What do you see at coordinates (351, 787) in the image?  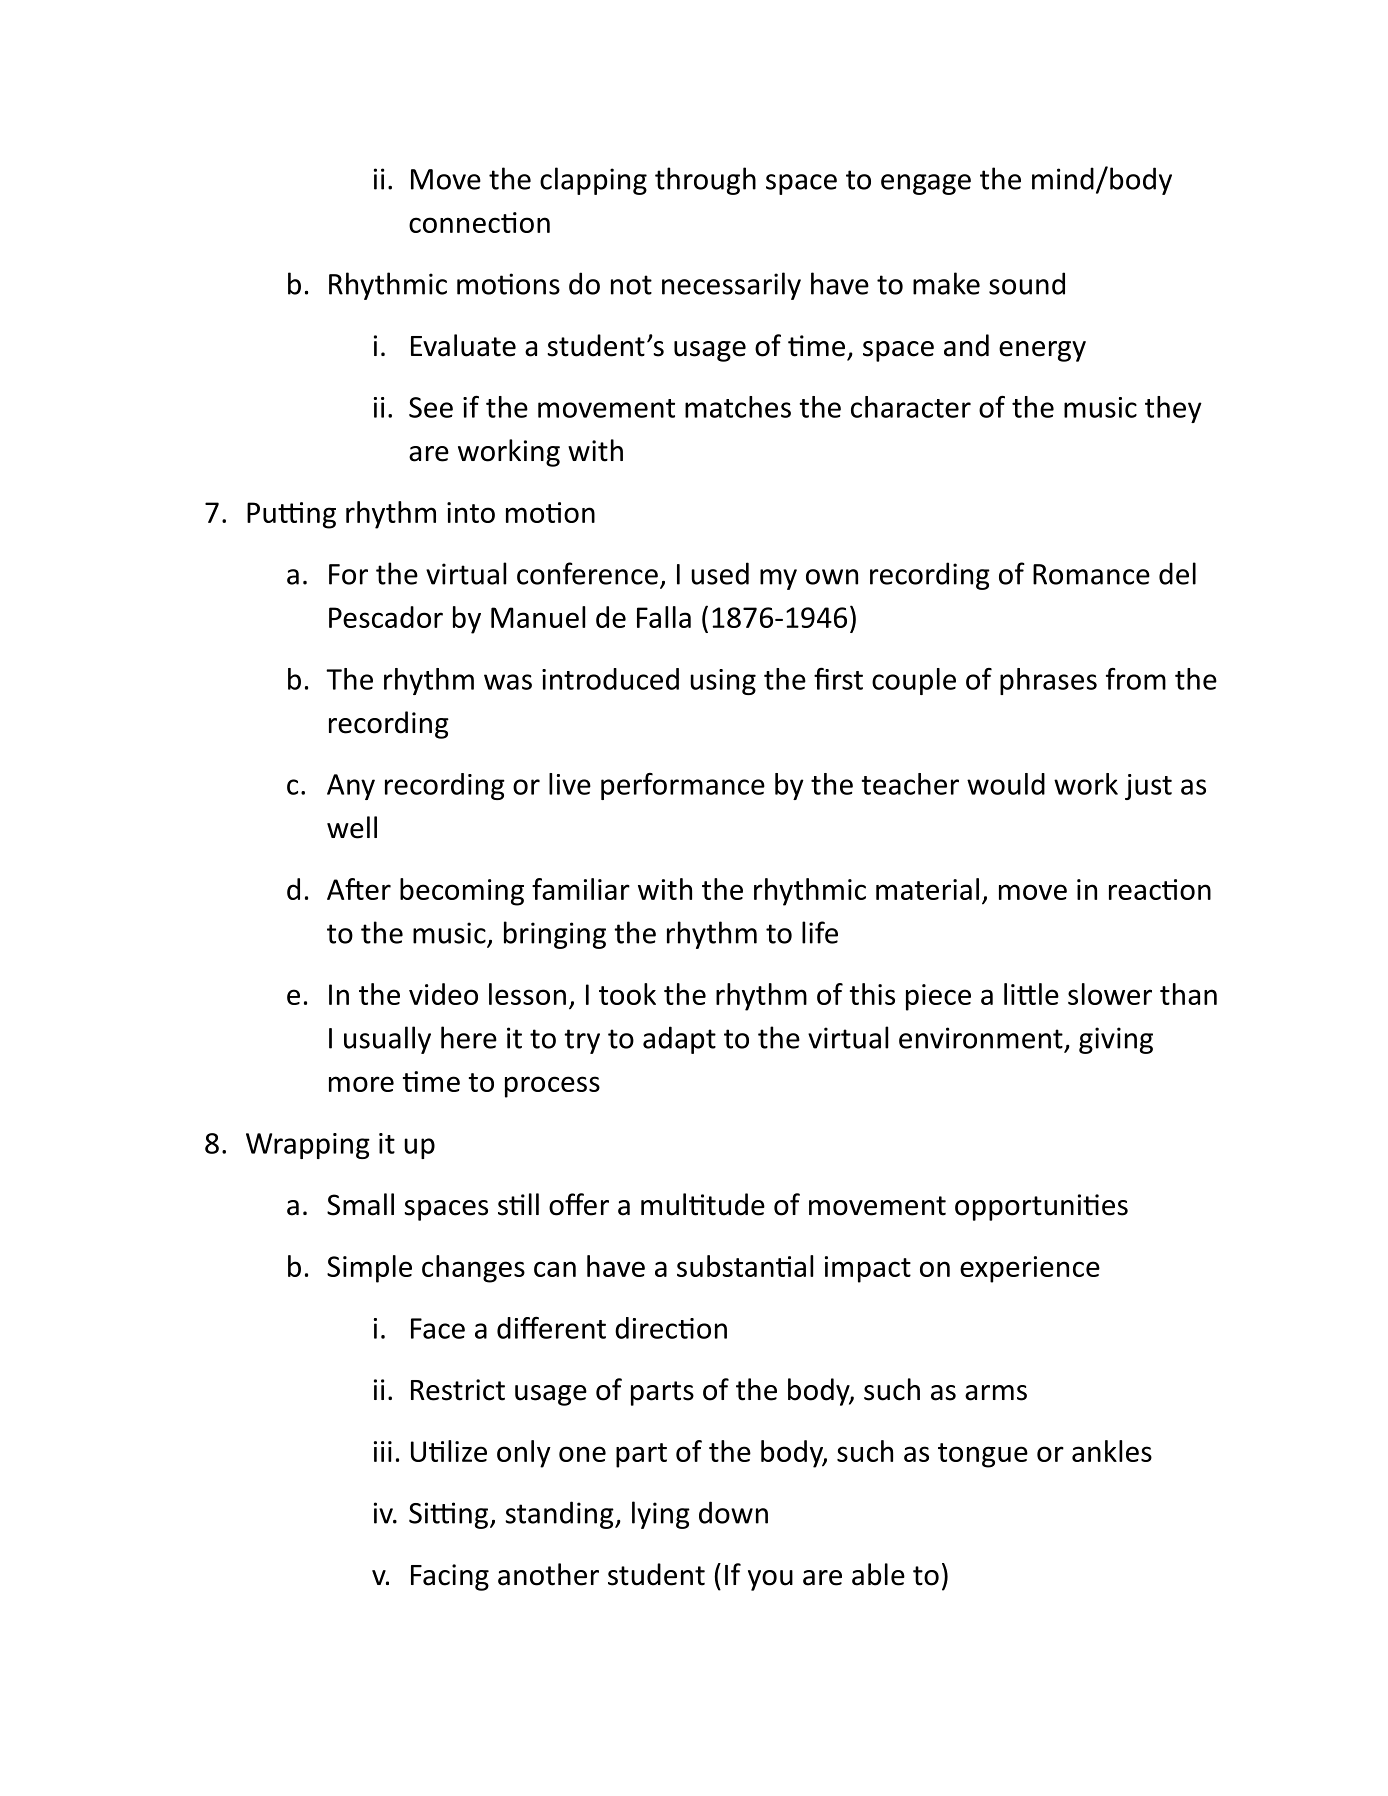 I see `Any` at bounding box center [351, 787].
